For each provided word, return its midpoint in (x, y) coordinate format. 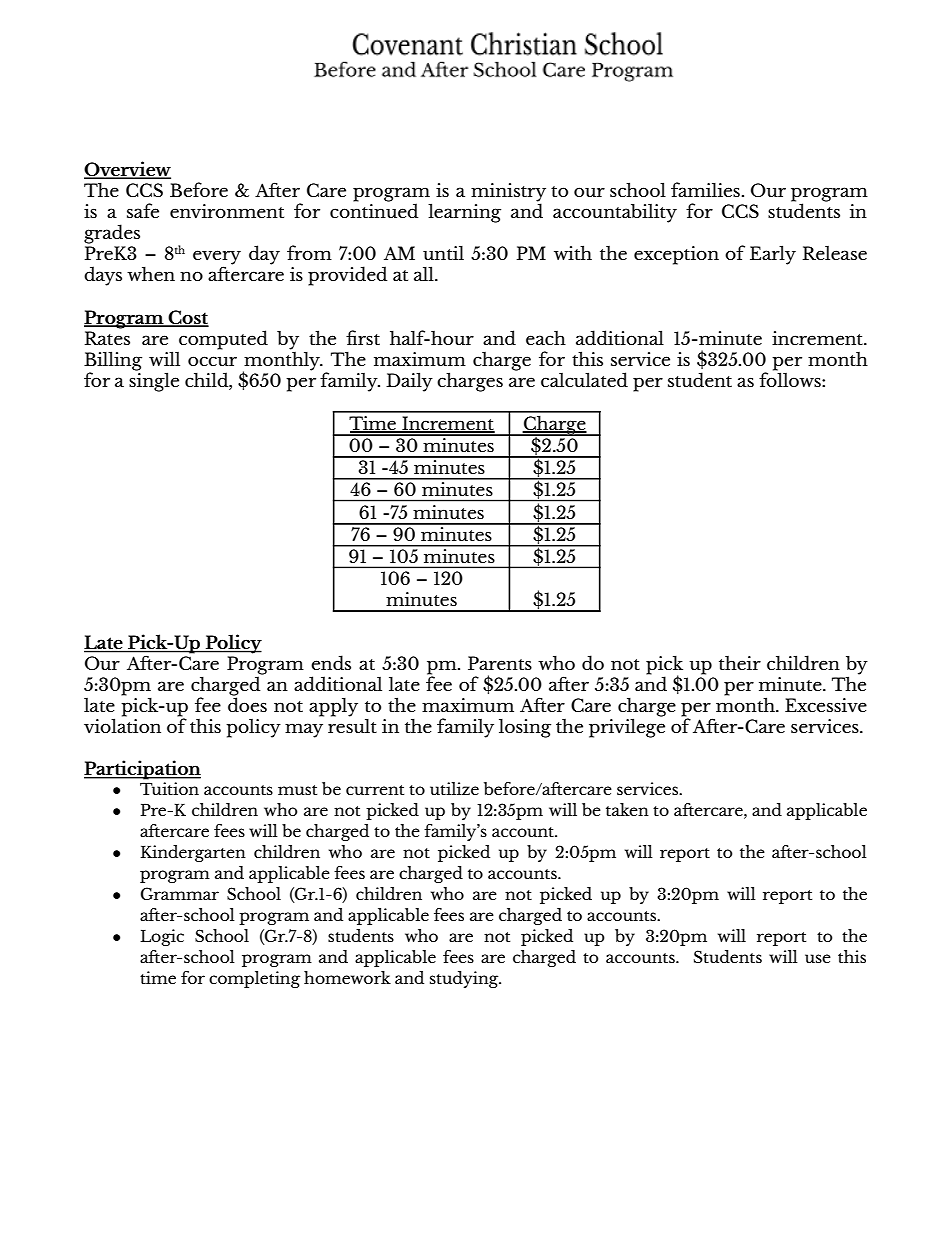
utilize (454, 788)
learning (464, 213)
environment (227, 211)
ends (331, 662)
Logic (162, 937)
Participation (142, 770)
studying (465, 979)
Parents (500, 663)
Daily (409, 382)
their (740, 663)
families (705, 189)
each (546, 338)
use (818, 958)
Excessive (826, 705)
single (154, 381)
